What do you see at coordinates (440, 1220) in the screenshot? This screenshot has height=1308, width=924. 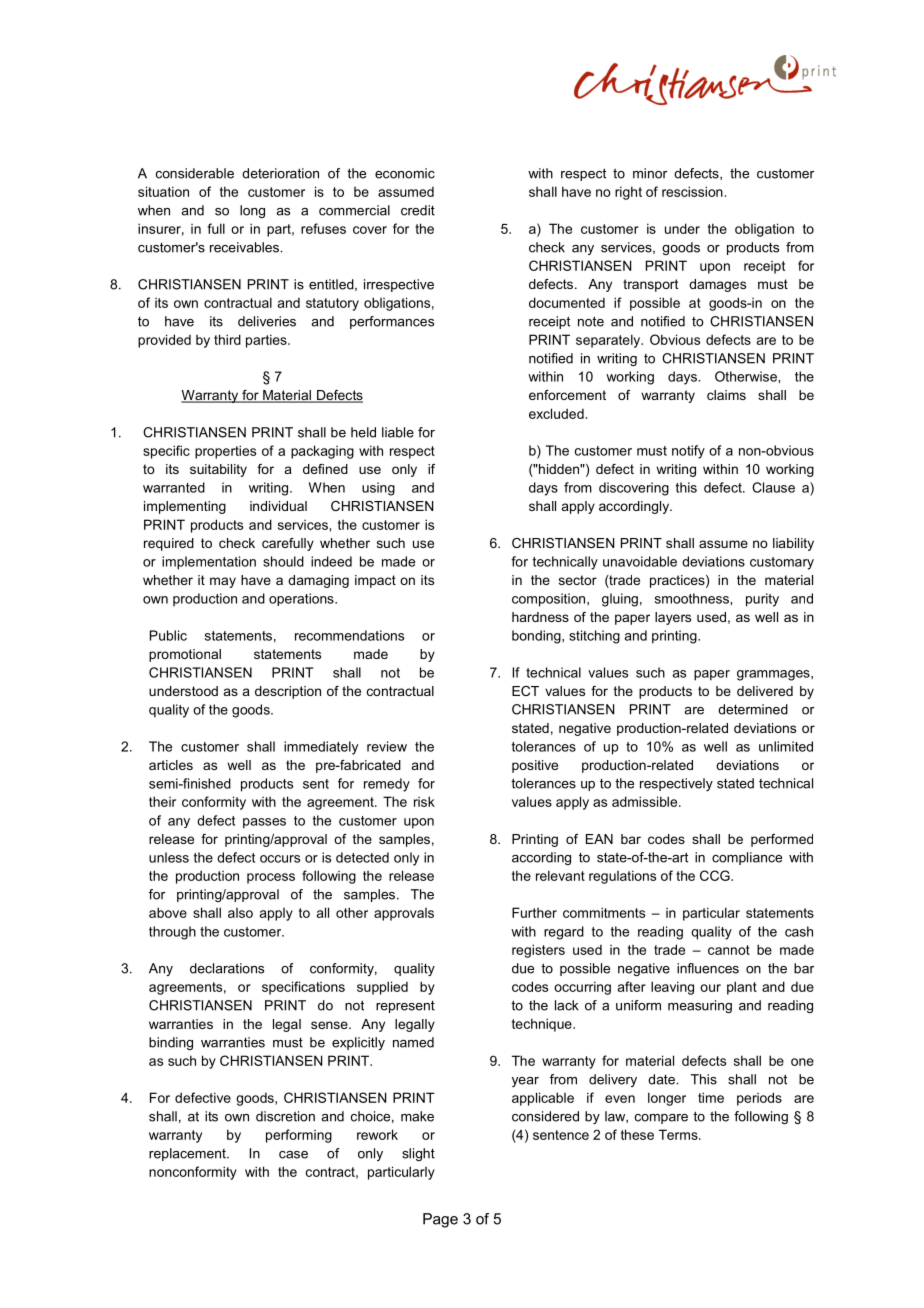 I see `Page` at bounding box center [440, 1220].
